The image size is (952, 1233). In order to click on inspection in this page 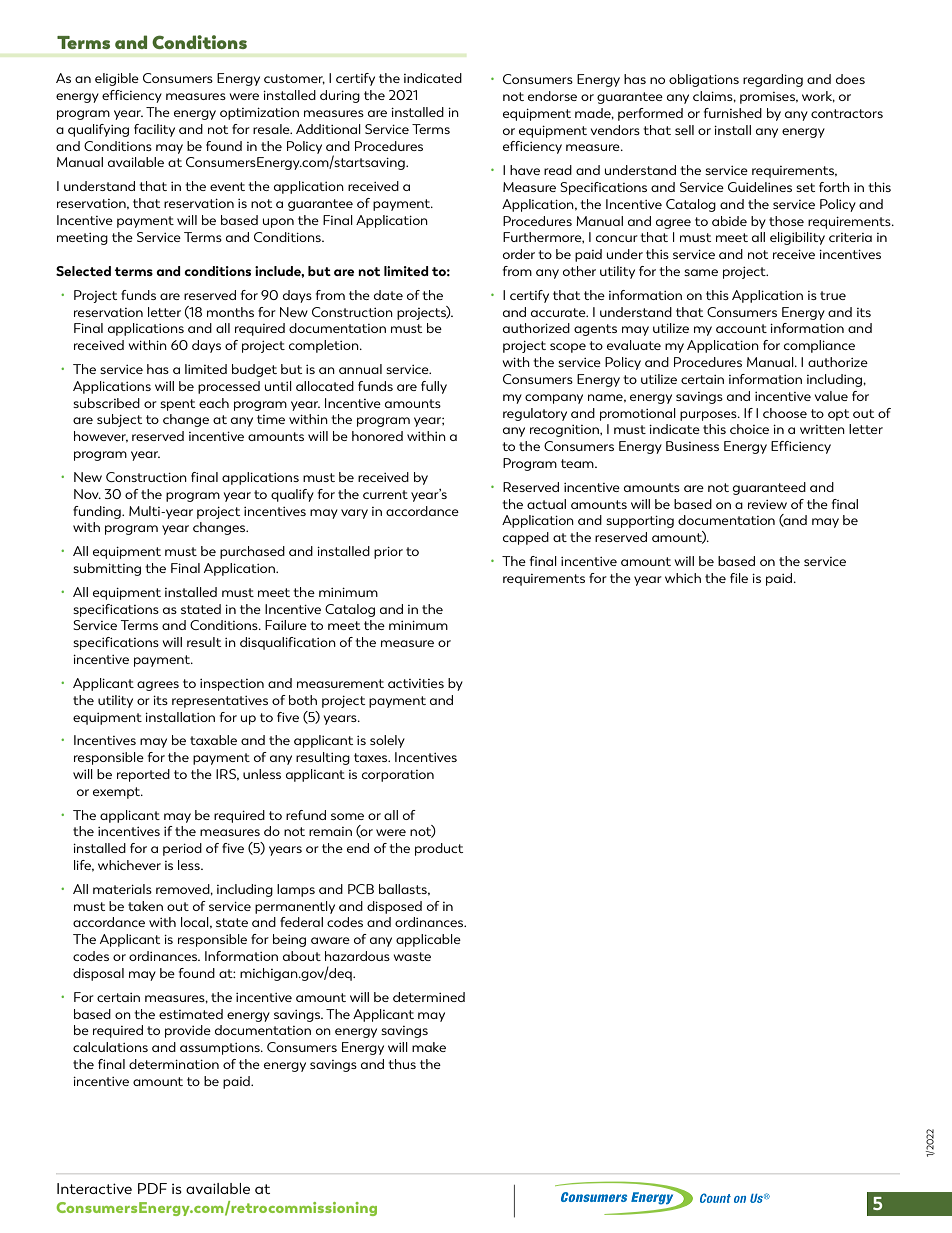, I will do `click(232, 685)`.
